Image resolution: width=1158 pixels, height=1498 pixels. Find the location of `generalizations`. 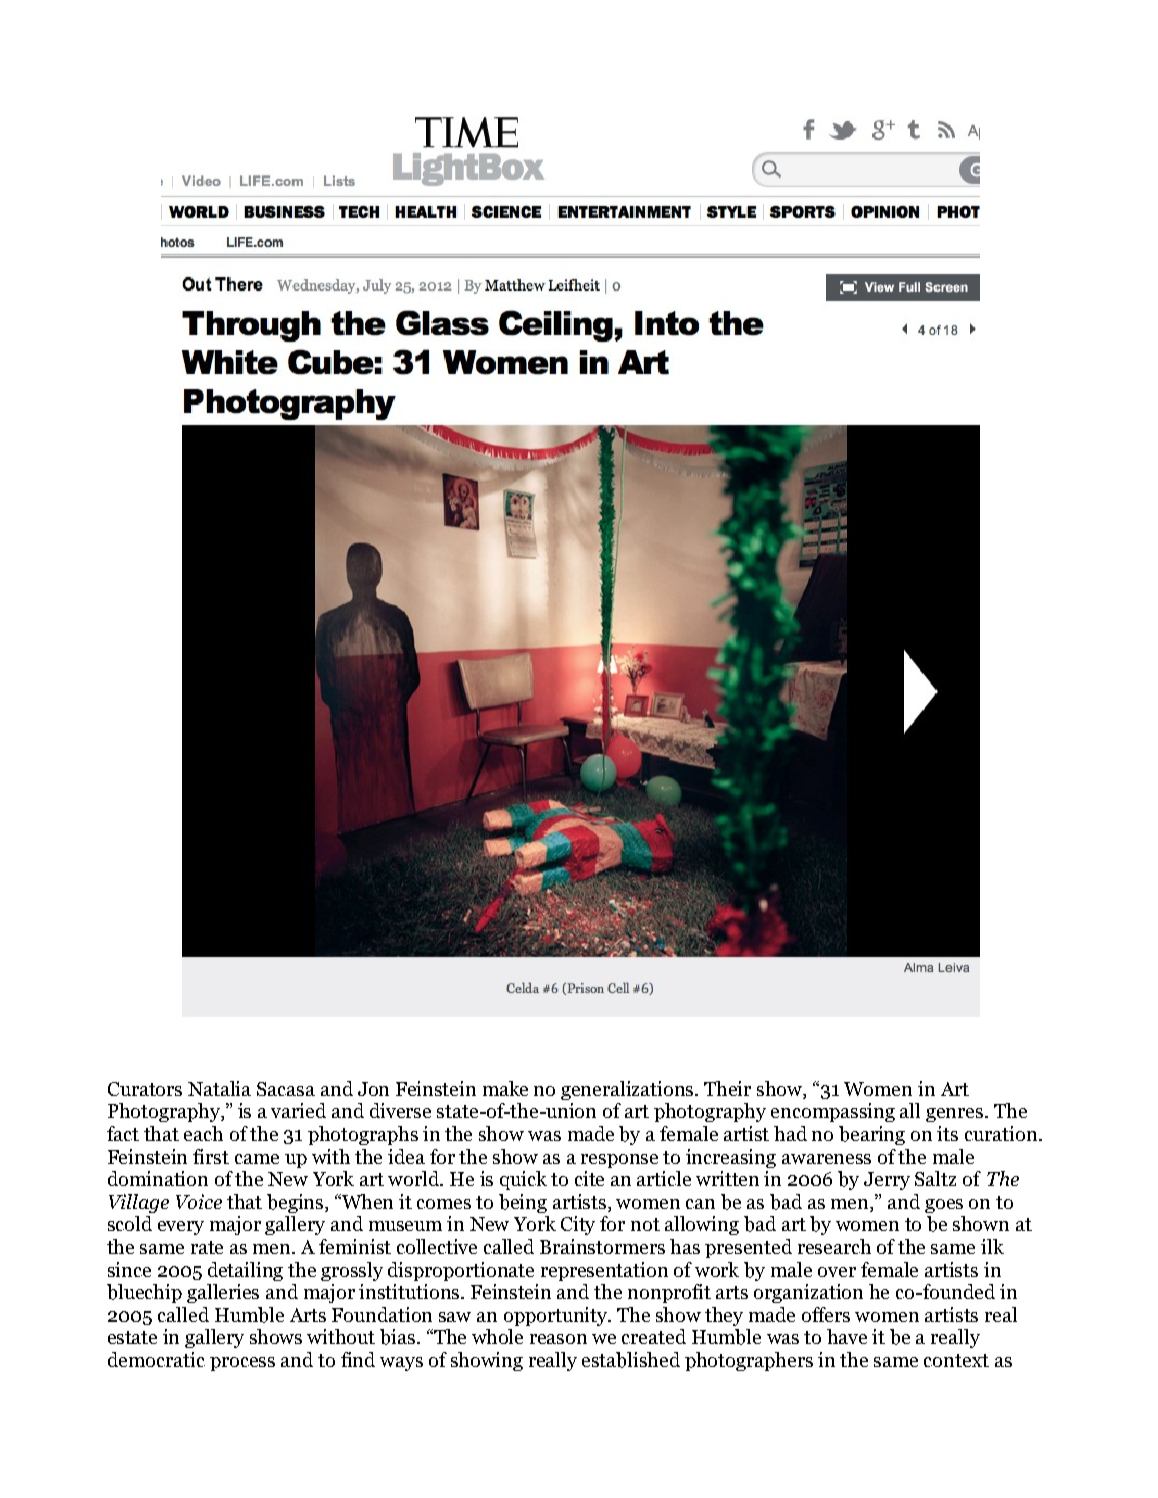

generalizations is located at coordinates (629, 1090).
